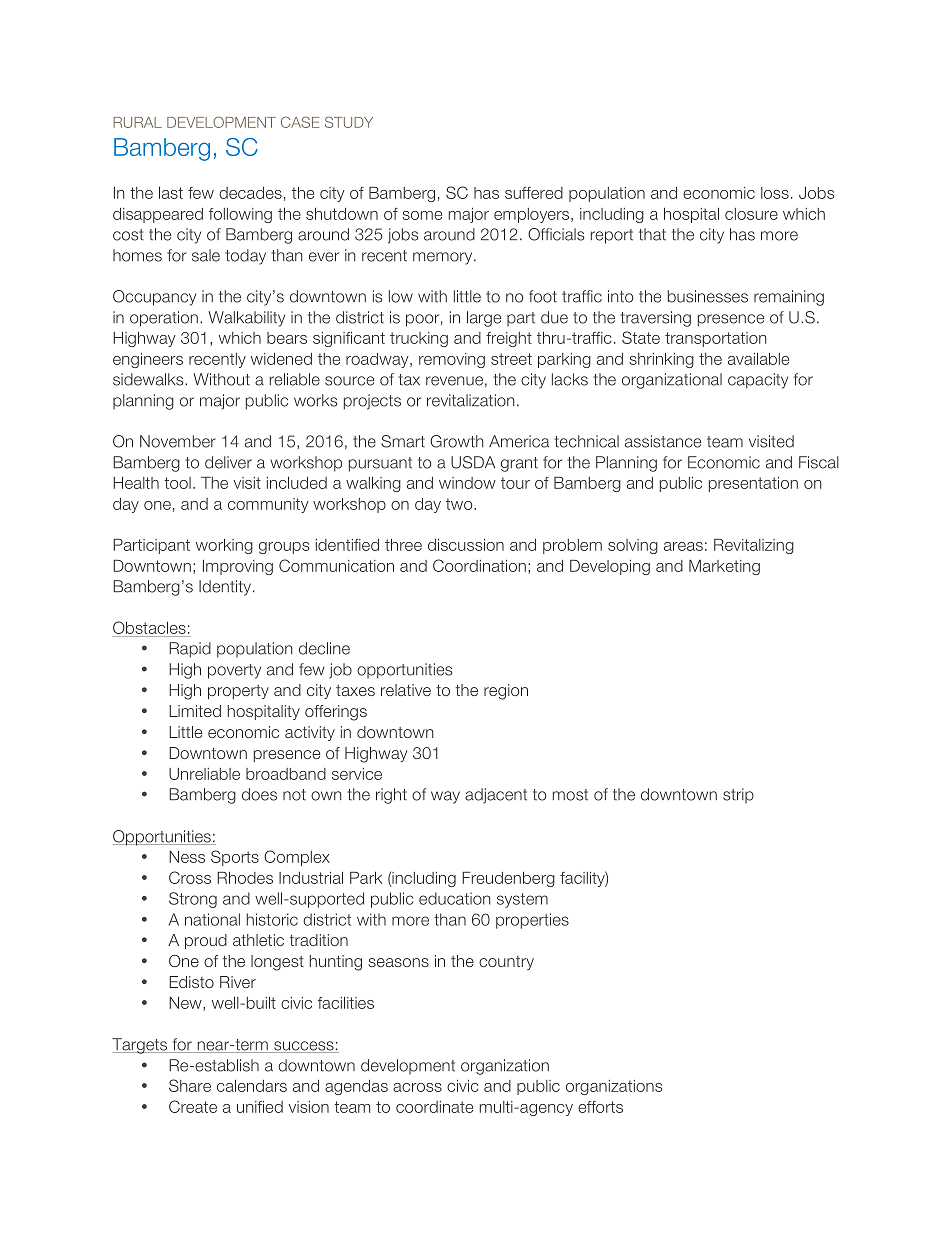  What do you see at coordinates (259, 794) in the page?
I see `does` at bounding box center [259, 794].
